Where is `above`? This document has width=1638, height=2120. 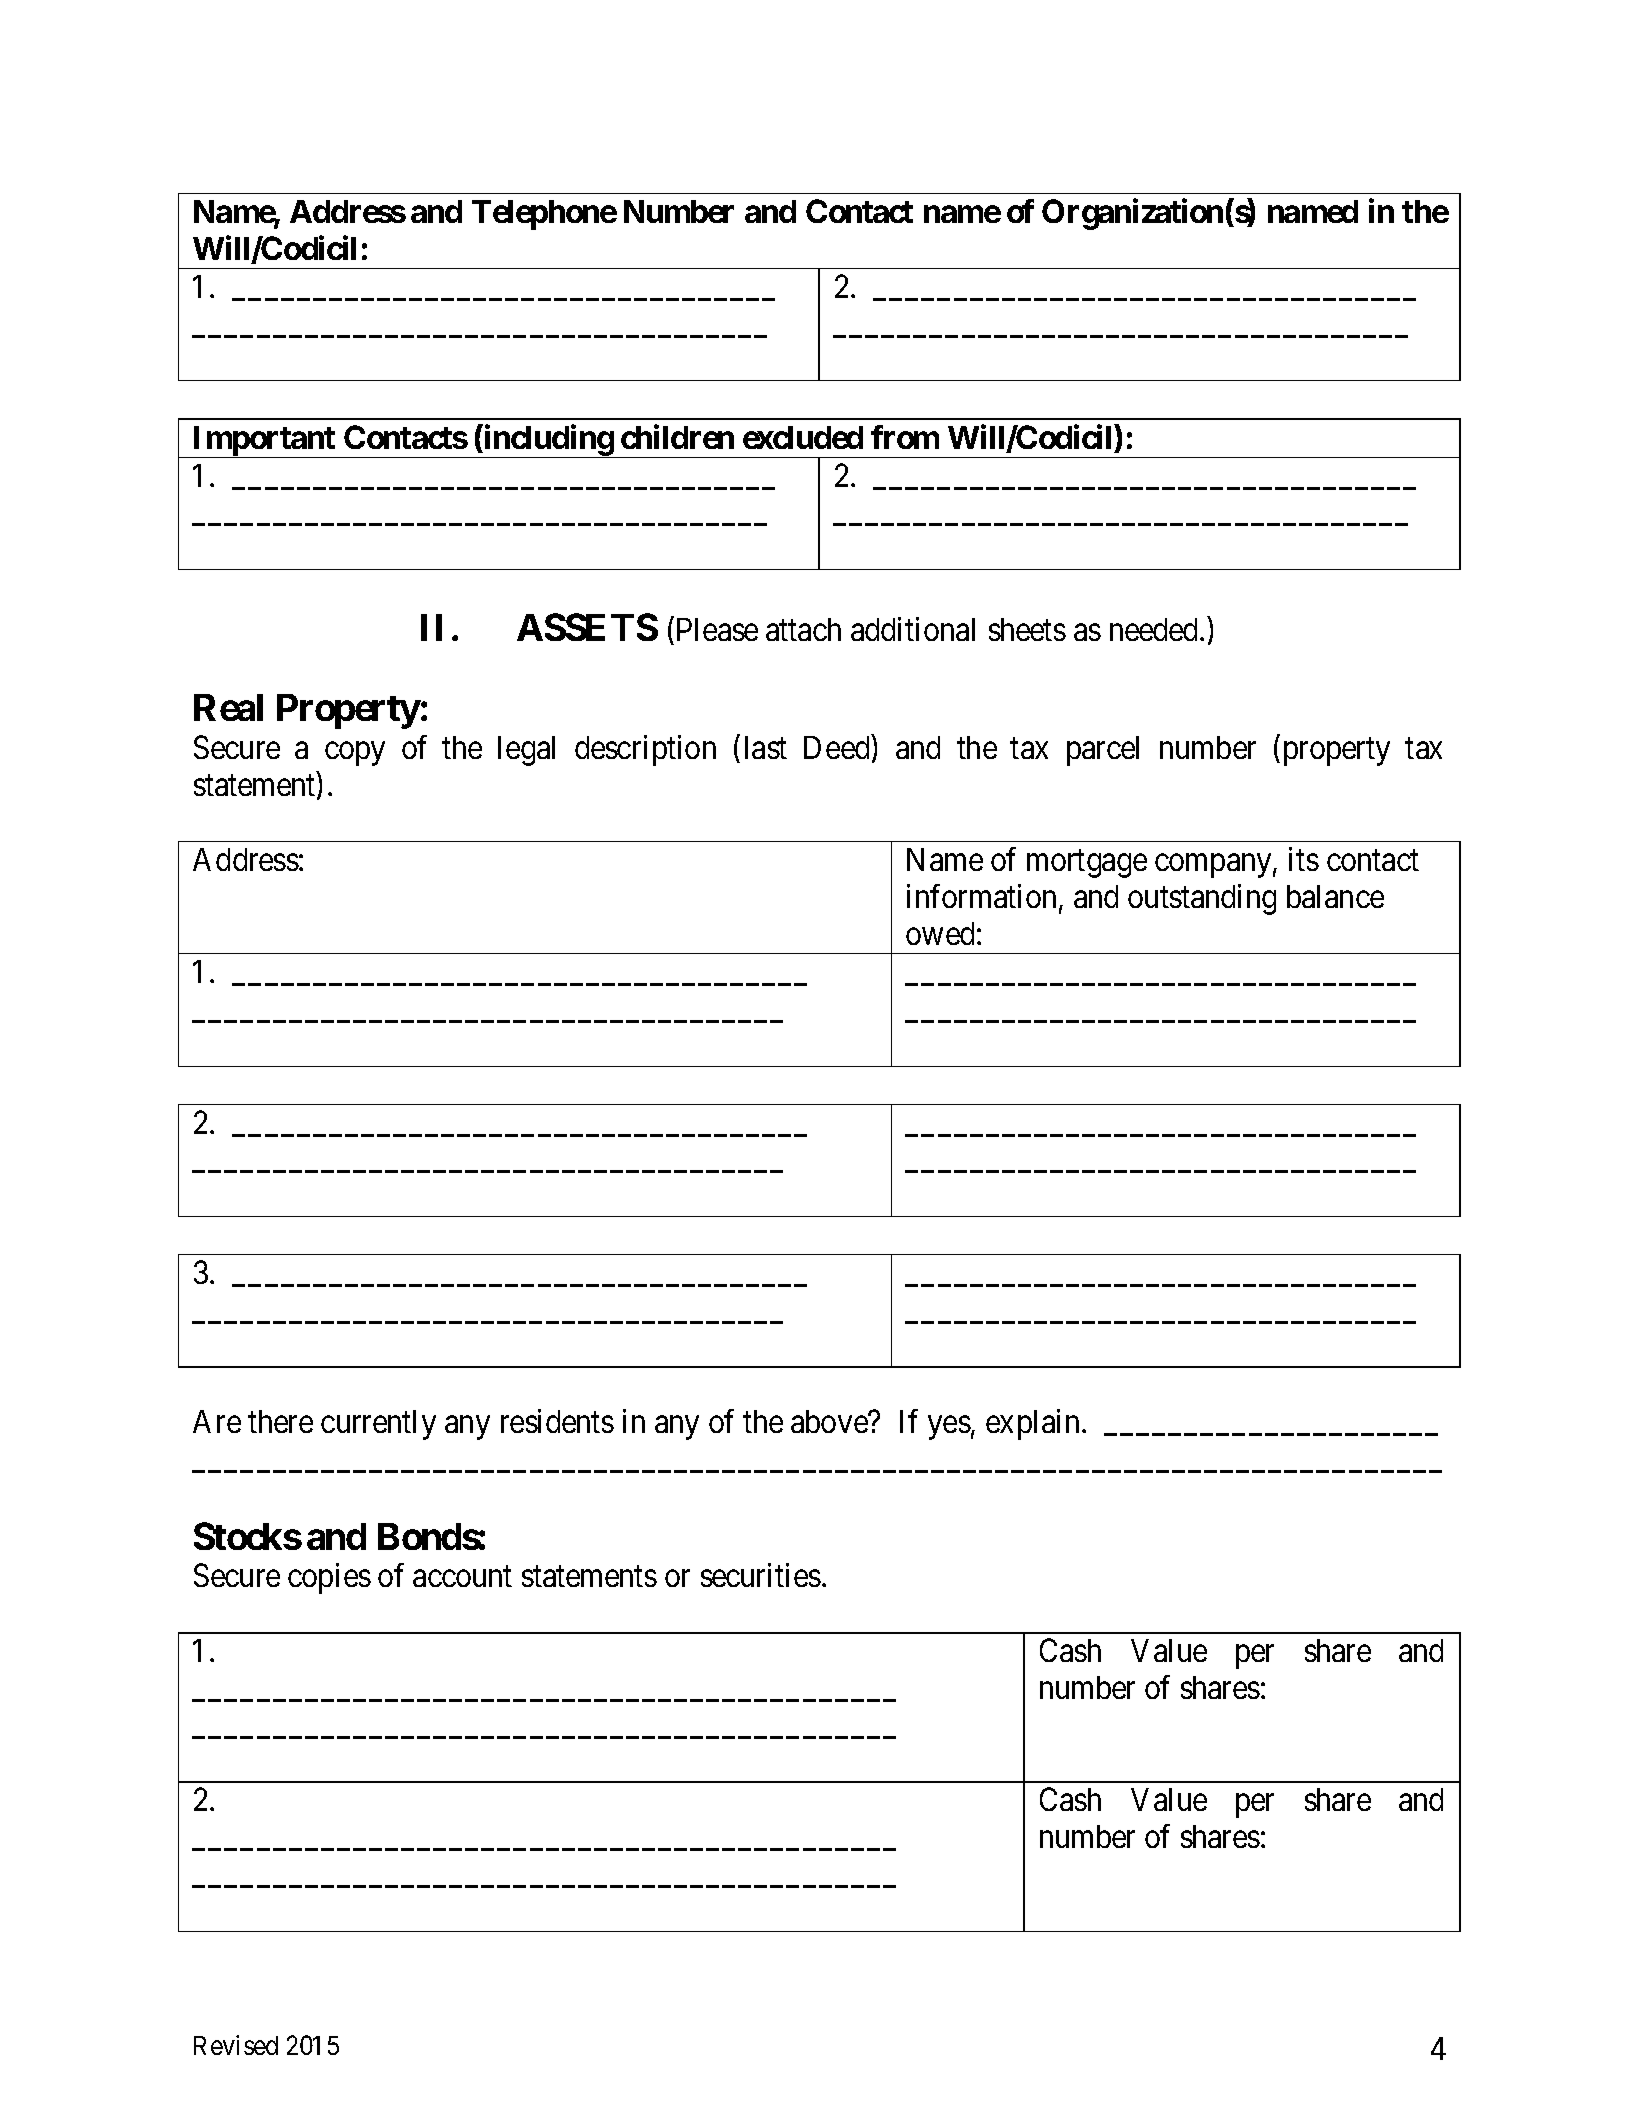 above is located at coordinates (830, 1421).
